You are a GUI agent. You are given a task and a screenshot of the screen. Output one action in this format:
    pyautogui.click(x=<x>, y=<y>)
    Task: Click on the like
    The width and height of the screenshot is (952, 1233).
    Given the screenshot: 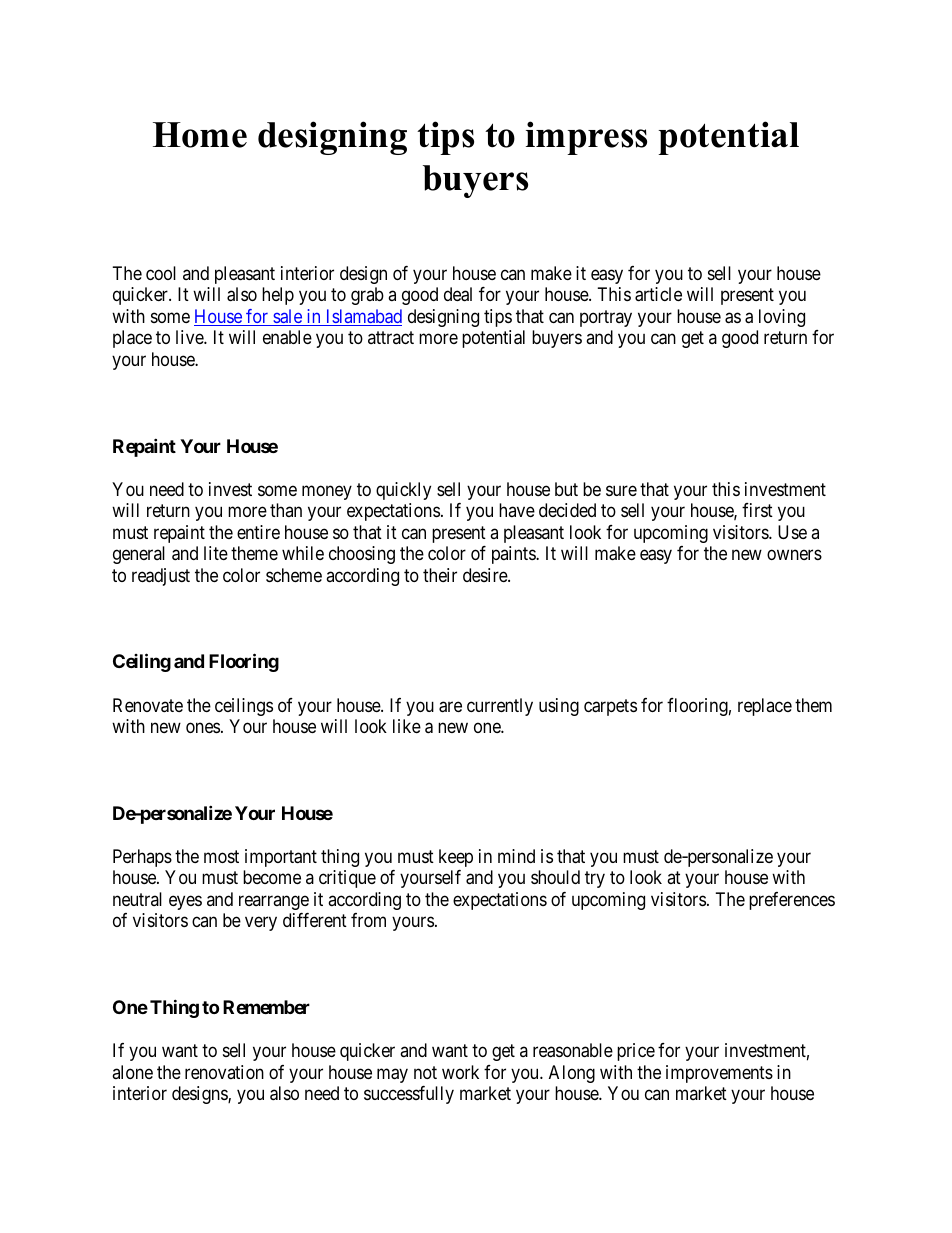 What is the action you would take?
    pyautogui.click(x=407, y=726)
